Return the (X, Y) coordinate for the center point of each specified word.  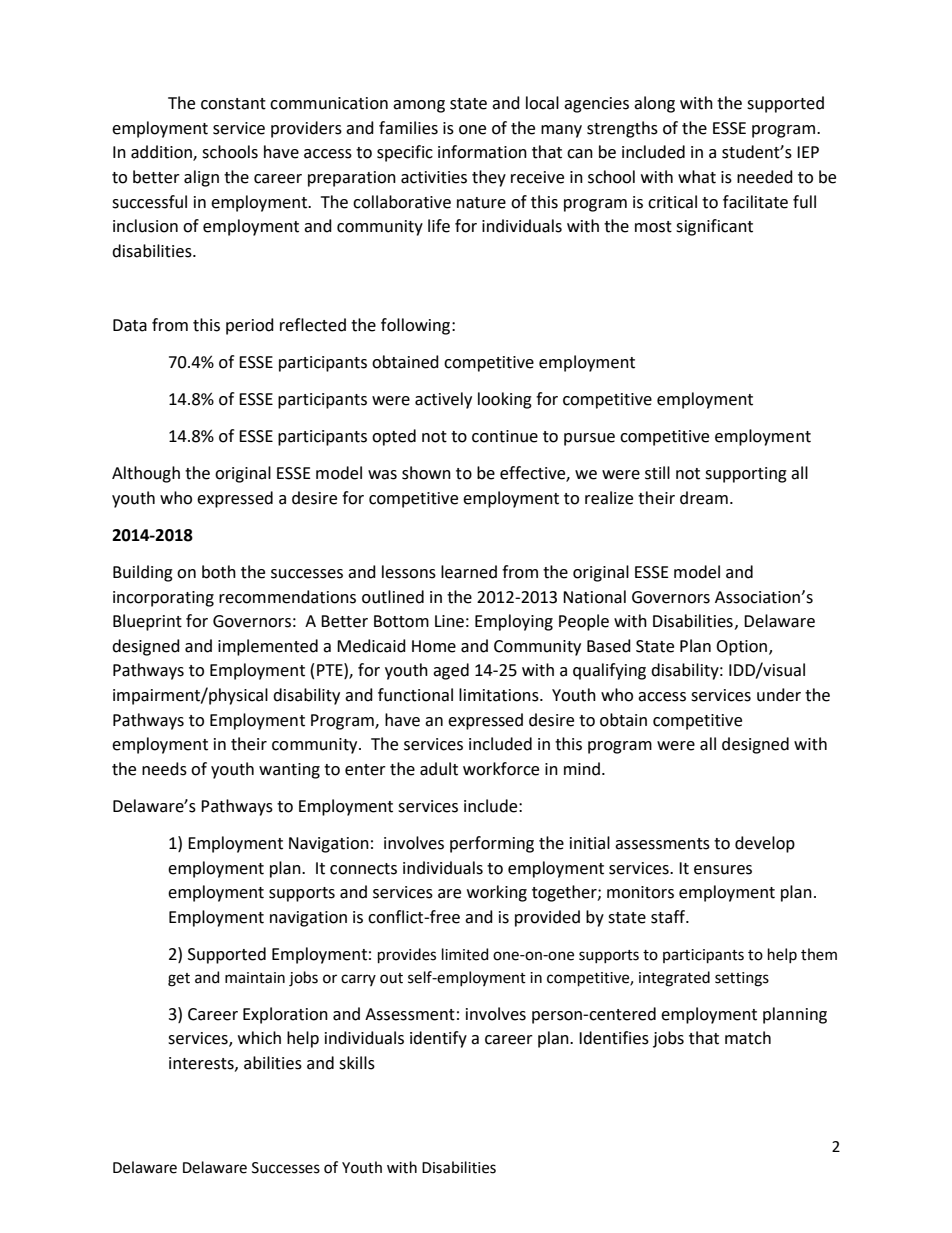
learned (469, 572)
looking (505, 400)
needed (765, 177)
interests (202, 1064)
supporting (746, 475)
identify (438, 1039)
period (250, 326)
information (482, 152)
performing (492, 844)
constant (233, 104)
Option (743, 648)
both (219, 572)
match (748, 1038)
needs (164, 769)
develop (765, 844)
